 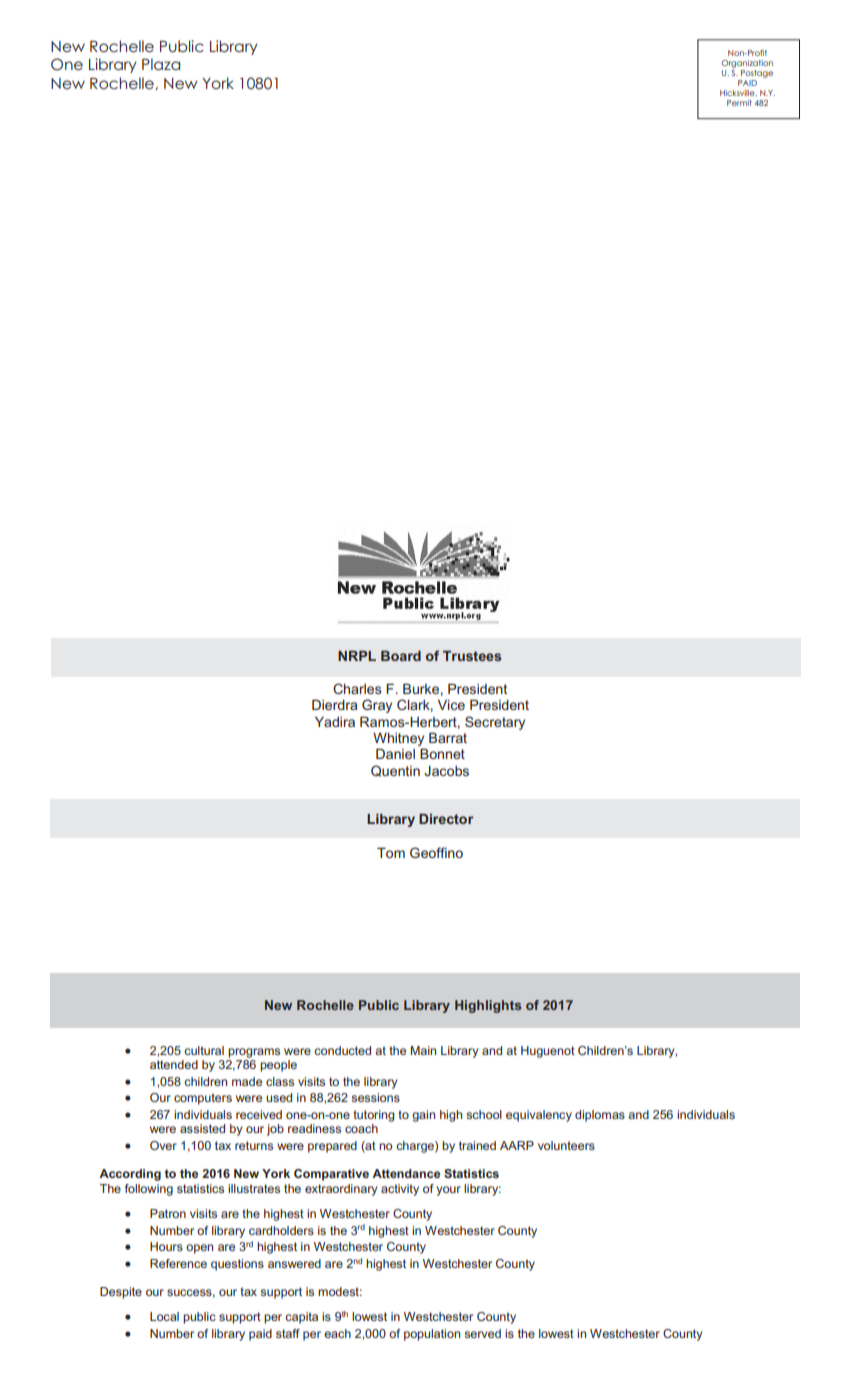 What do you see at coordinates (739, 103) in the screenshot?
I see `Permit` at bounding box center [739, 103].
